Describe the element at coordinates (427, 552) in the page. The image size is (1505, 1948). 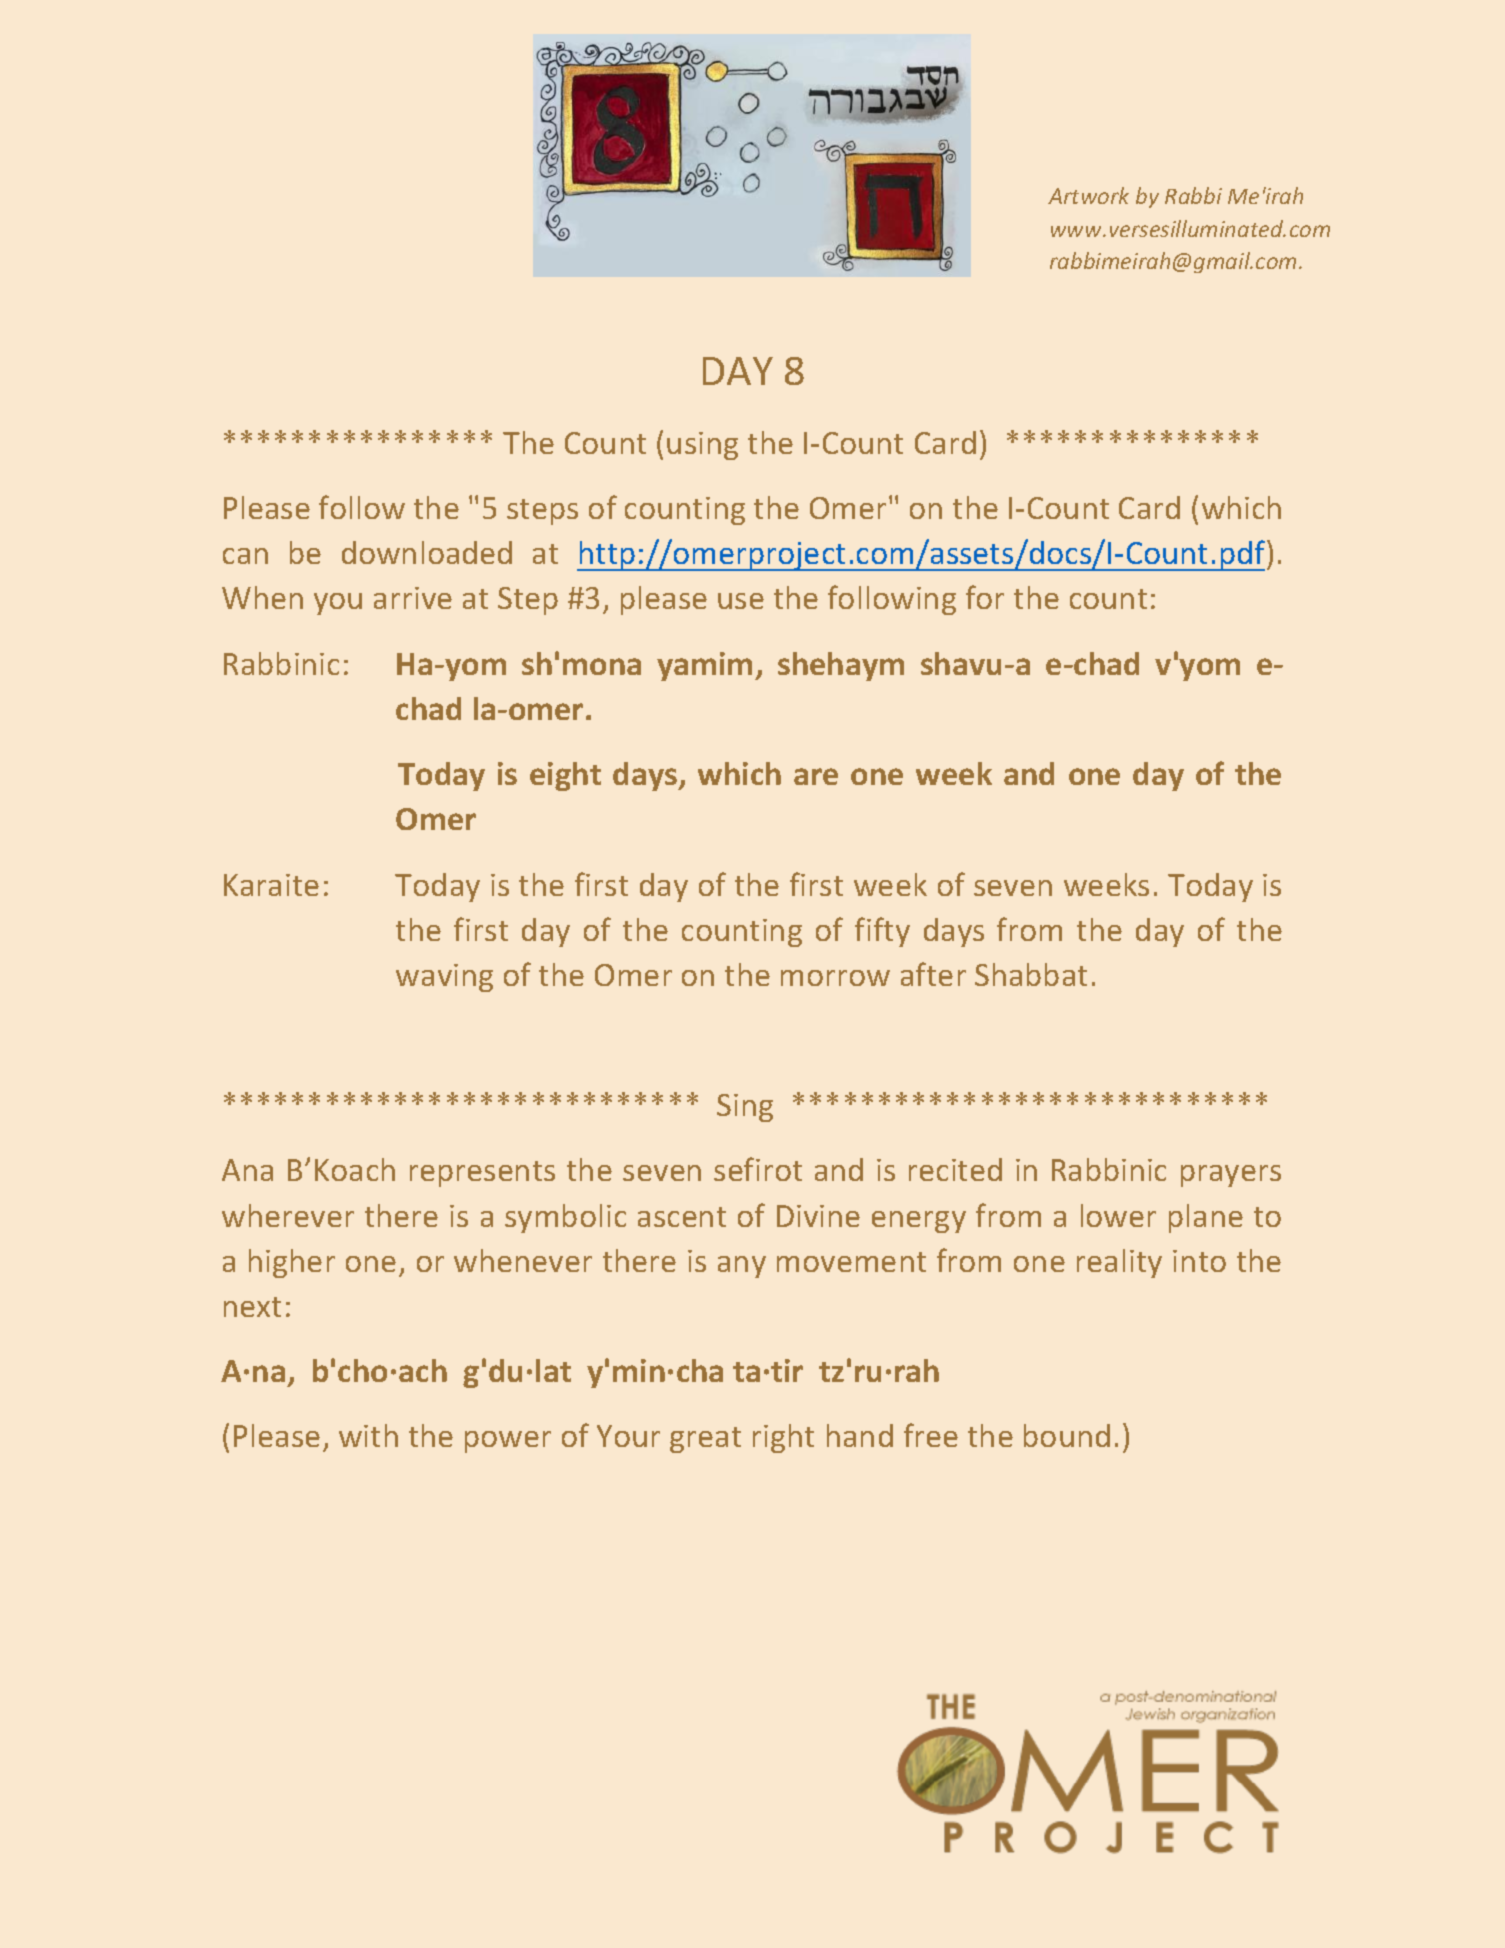
I see `downloaded` at that location.
